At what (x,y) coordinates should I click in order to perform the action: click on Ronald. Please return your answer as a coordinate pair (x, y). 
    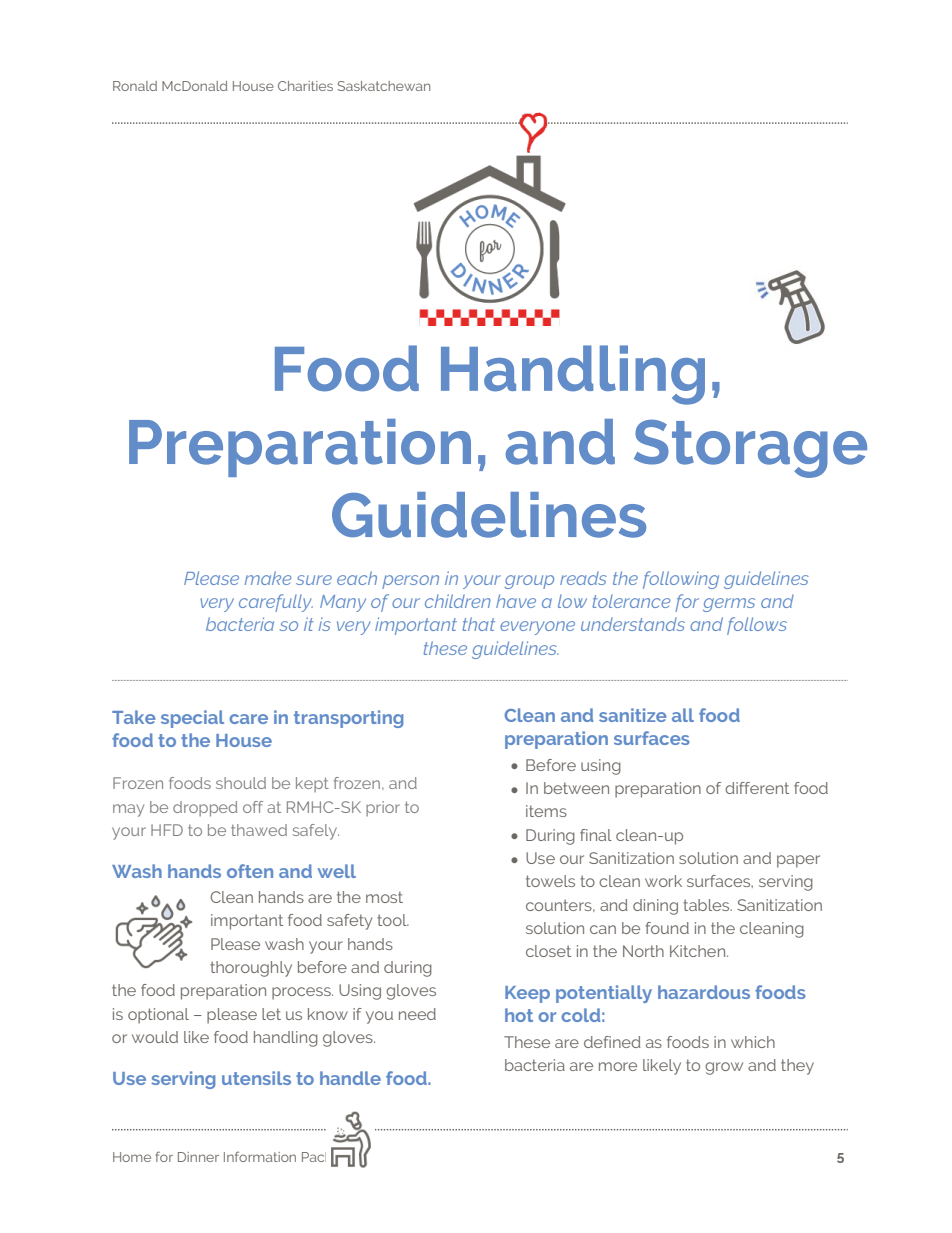
    Looking at the image, I should click on (135, 86).
